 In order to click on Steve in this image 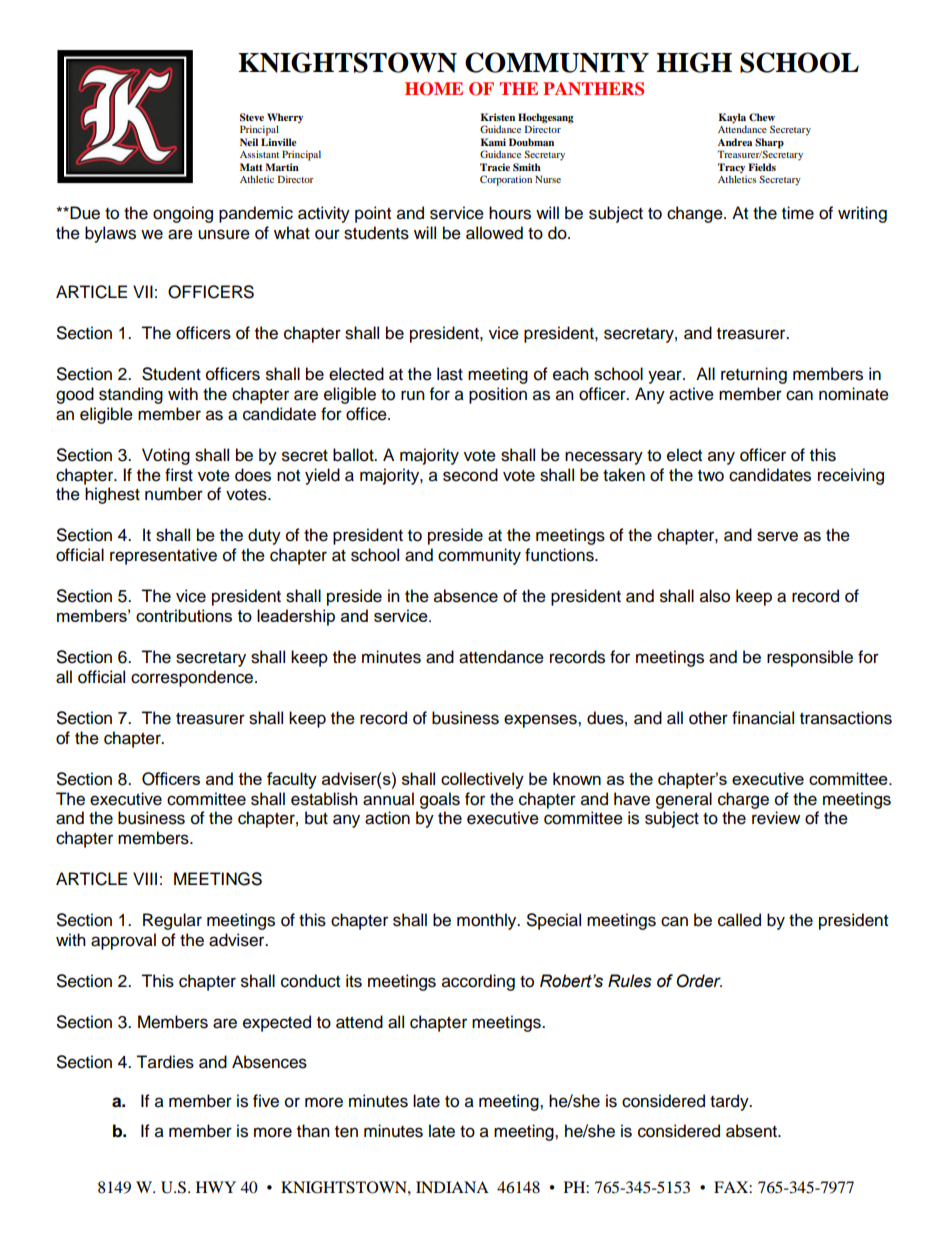, I will do `click(252, 117)`.
